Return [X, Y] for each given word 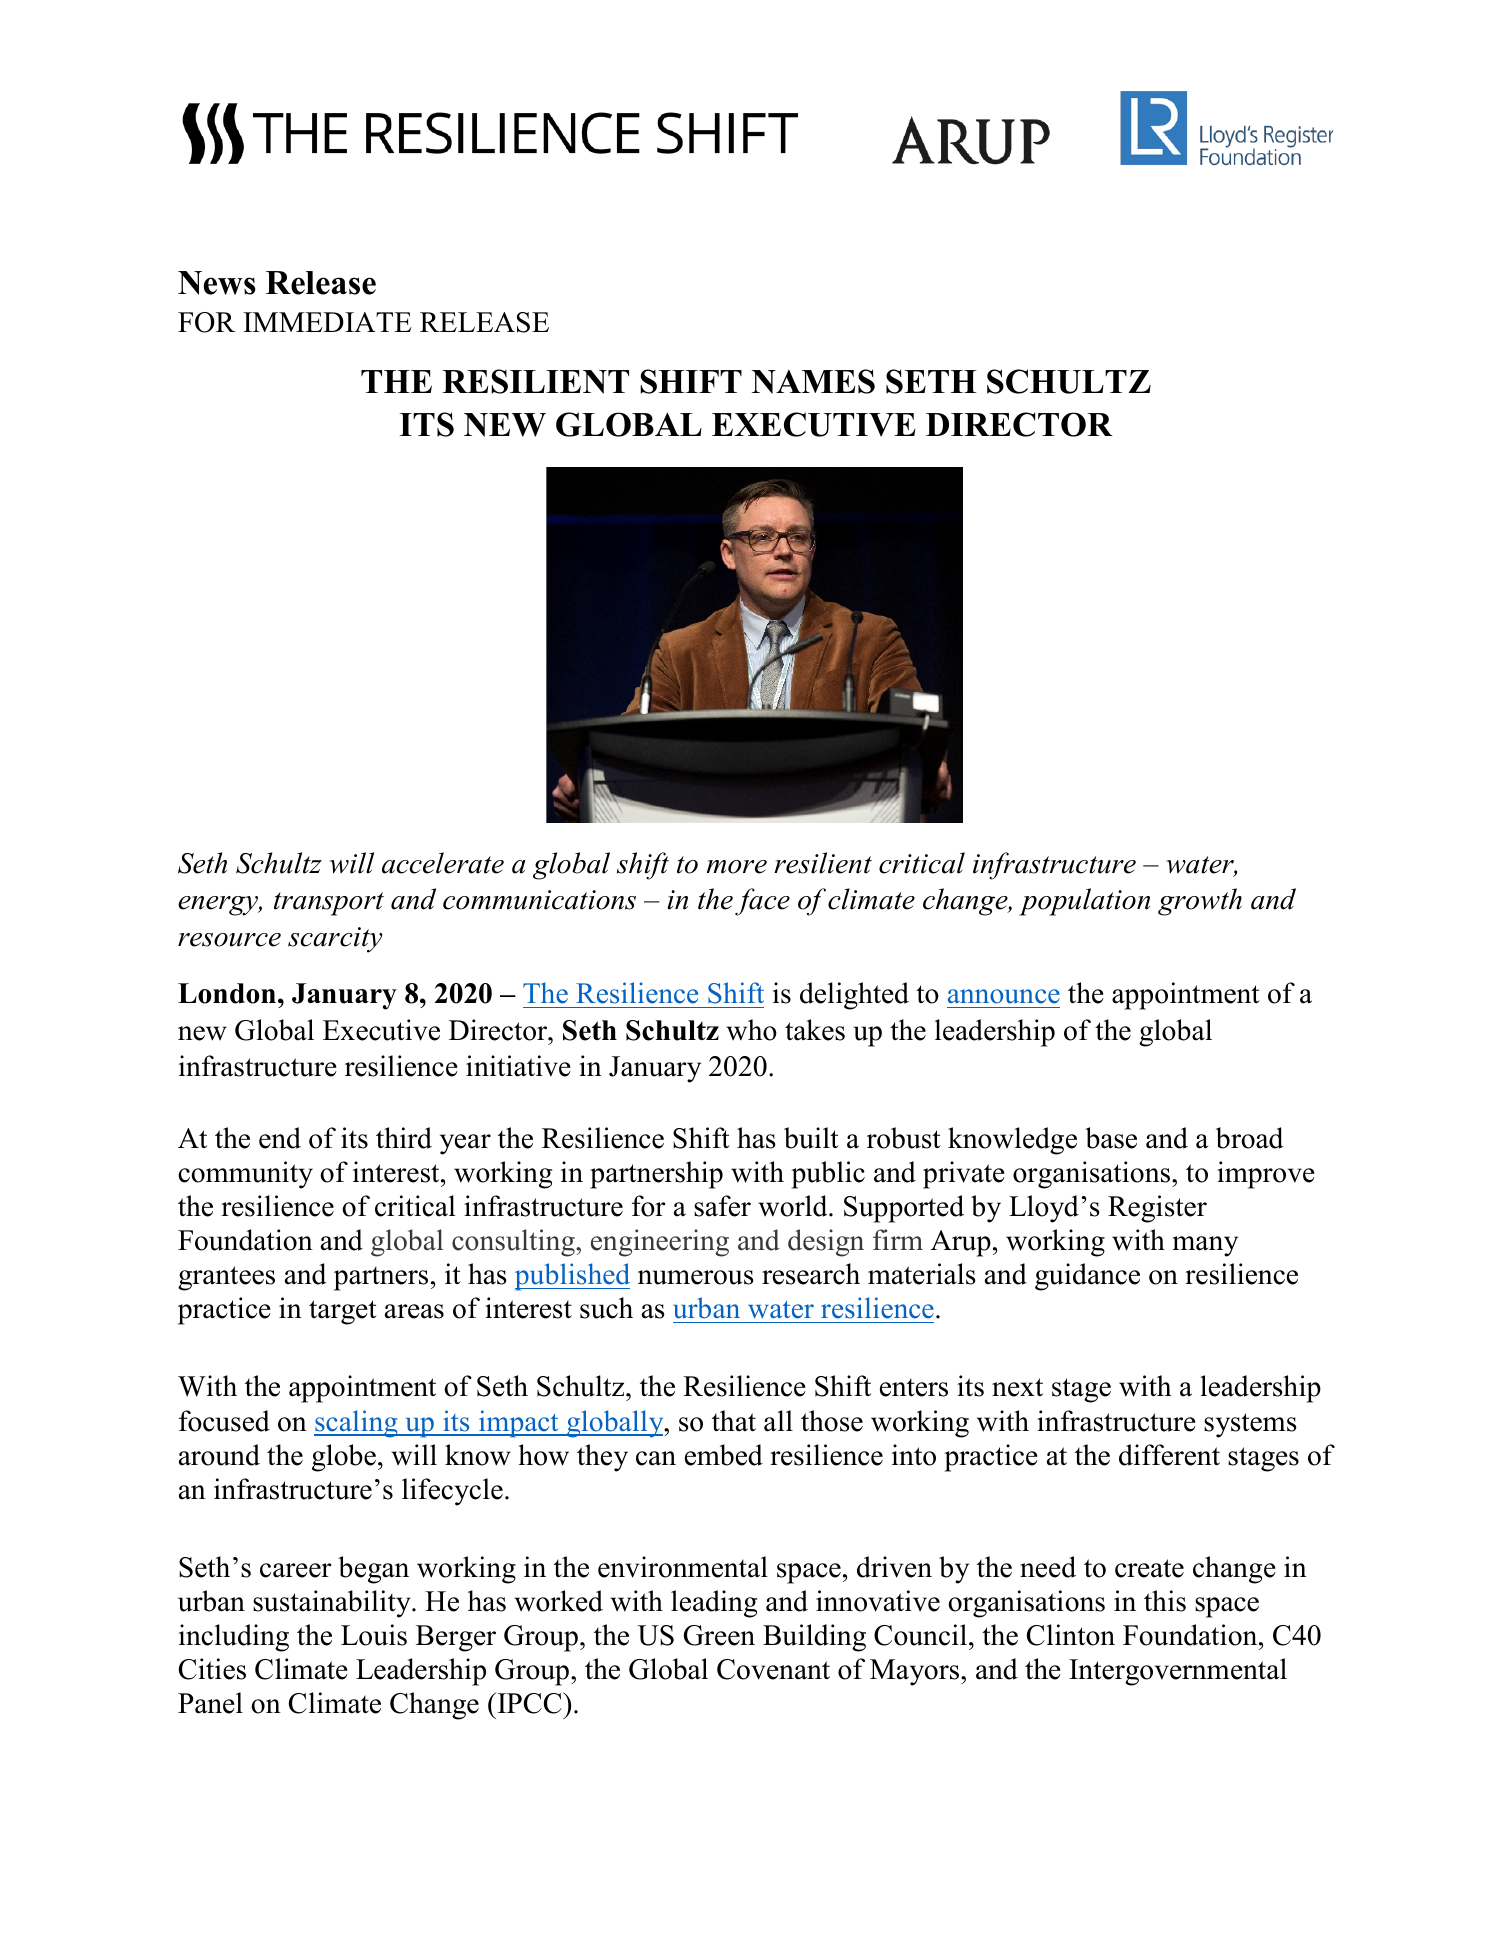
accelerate [443, 863]
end [280, 1138]
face [762, 902]
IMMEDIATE [327, 322]
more [737, 867]
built [811, 1138]
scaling [357, 1424]
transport [329, 904]
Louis [374, 1635]
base [1111, 1138]
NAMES [813, 381]
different [1169, 1455]
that [734, 1421]
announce [1004, 996]
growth [1200, 902]
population [1084, 902]
